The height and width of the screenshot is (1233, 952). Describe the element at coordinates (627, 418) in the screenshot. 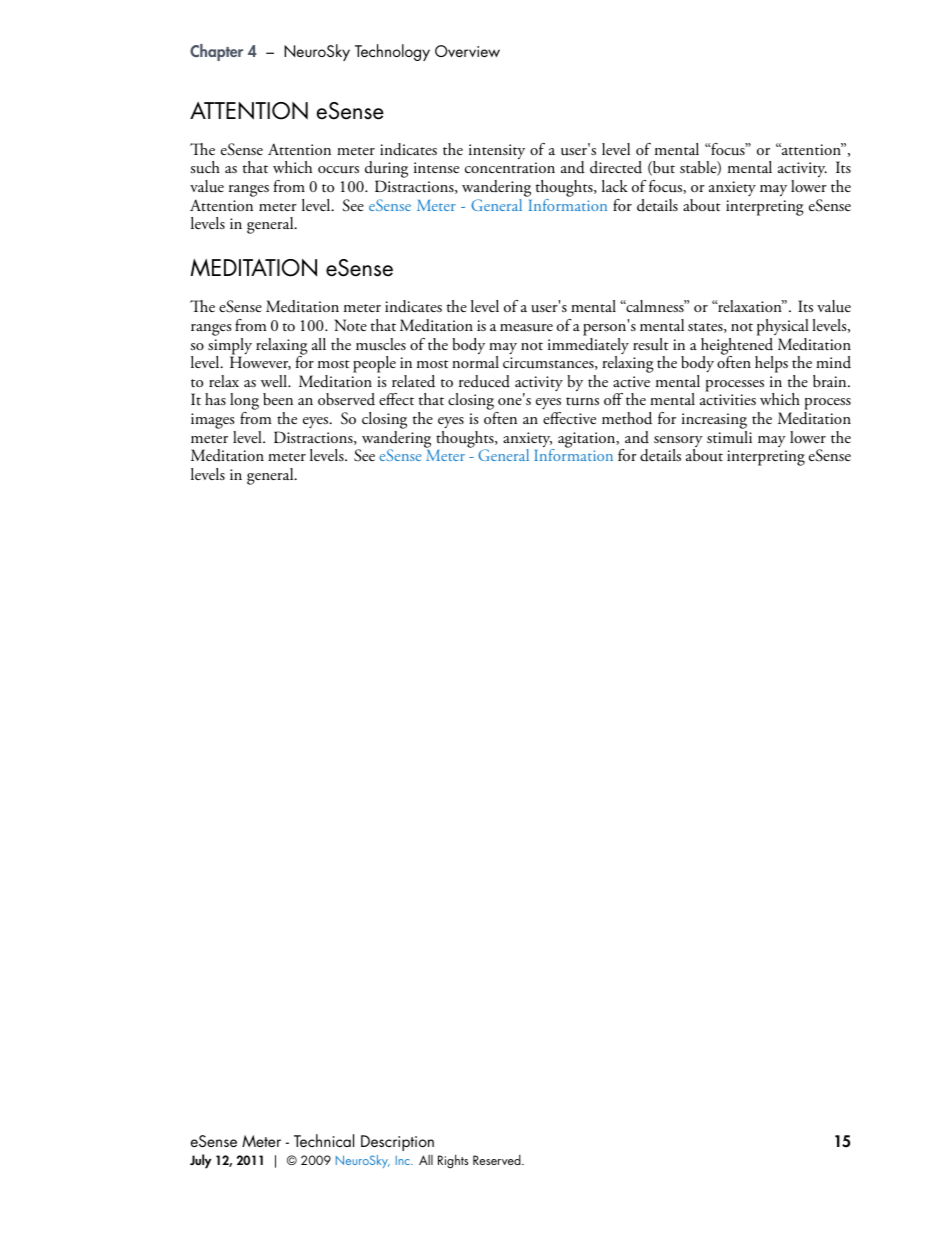

I see `method` at that location.
